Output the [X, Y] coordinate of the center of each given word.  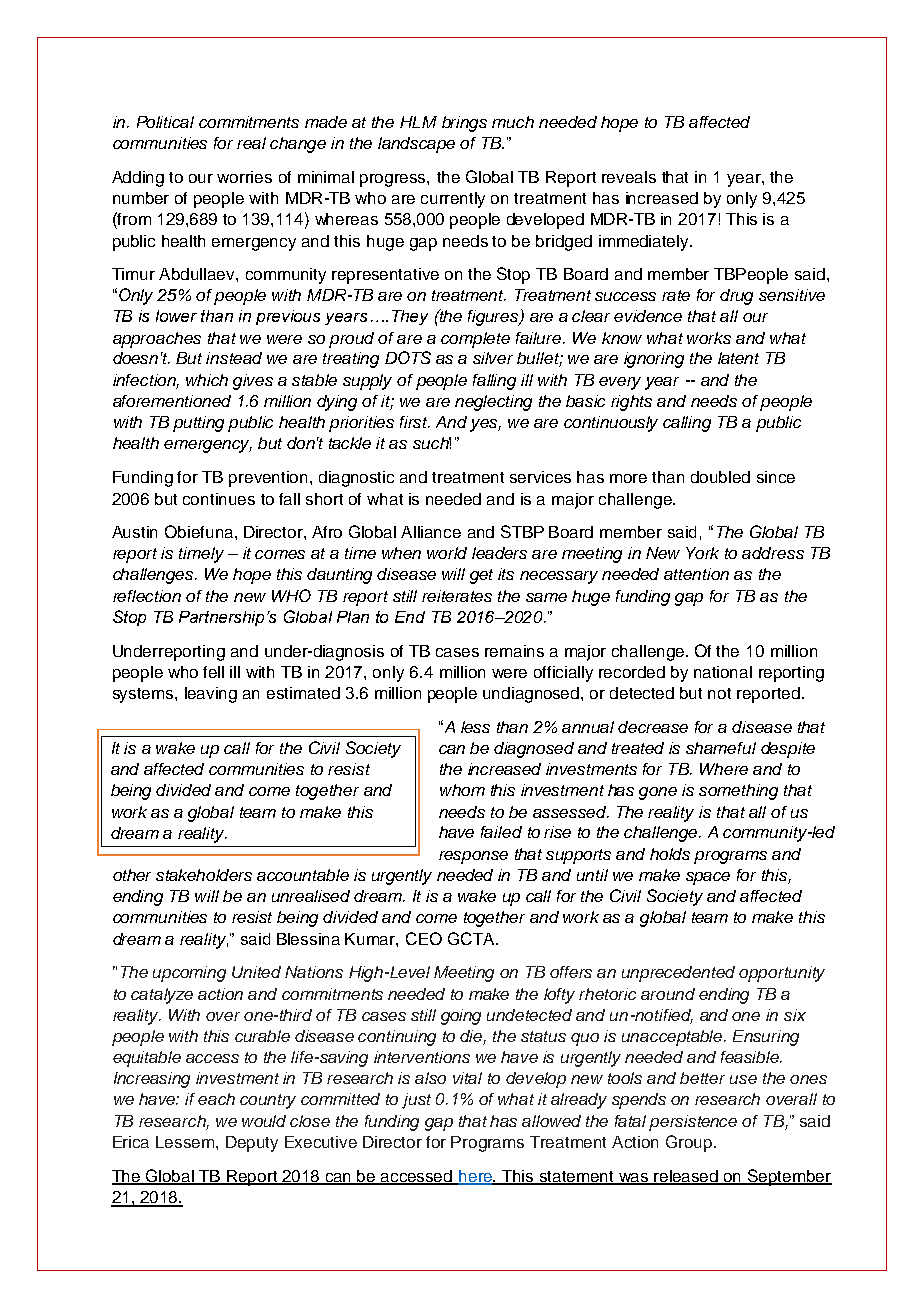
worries [244, 177]
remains [514, 651]
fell [213, 672]
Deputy [252, 1144]
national [723, 672]
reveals [629, 177]
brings [464, 124]
